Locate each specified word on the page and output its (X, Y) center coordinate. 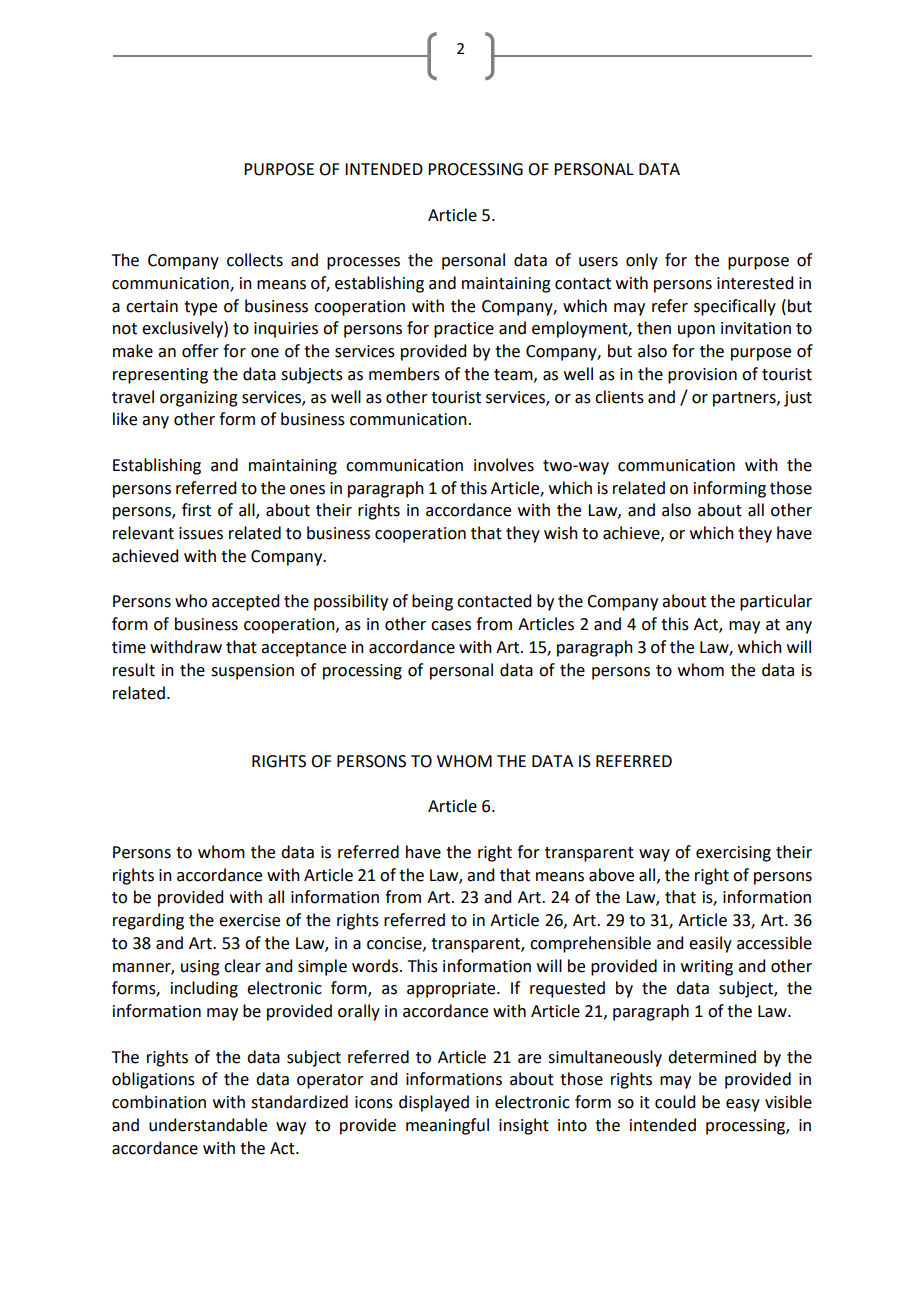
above (611, 875)
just (798, 399)
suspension (252, 672)
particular (776, 602)
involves (504, 465)
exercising (733, 854)
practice (464, 330)
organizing (199, 399)
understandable (208, 1125)
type (200, 308)
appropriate (452, 990)
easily (710, 944)
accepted (245, 602)
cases (451, 626)
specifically (735, 307)
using (200, 968)
